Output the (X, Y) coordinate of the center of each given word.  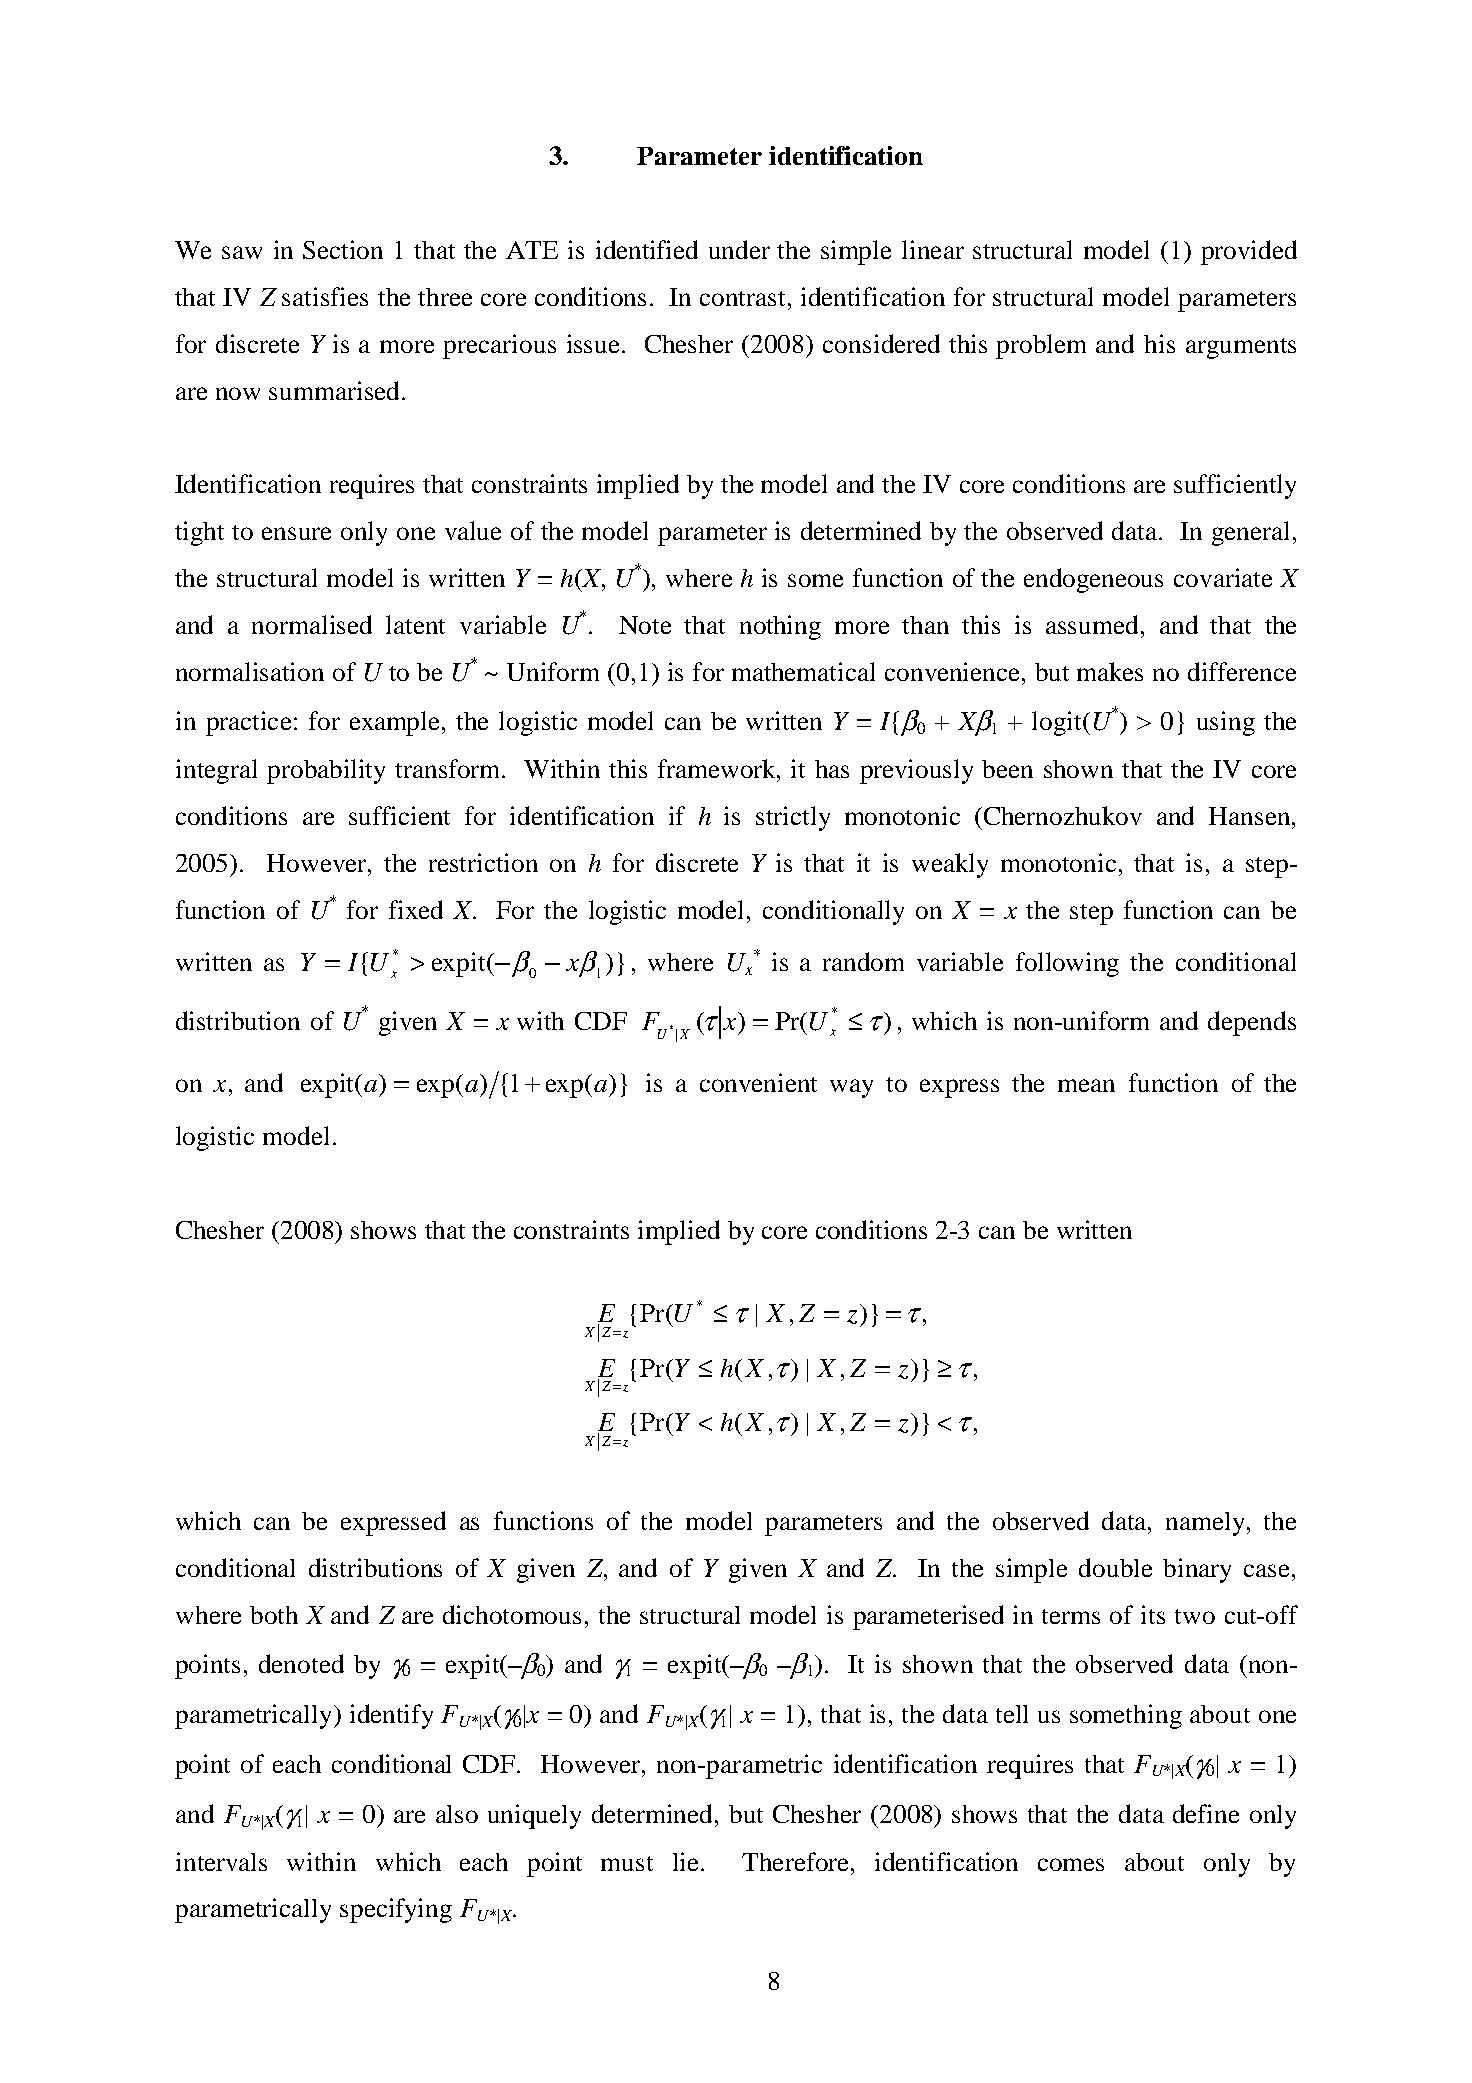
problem (1041, 346)
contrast (744, 298)
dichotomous (512, 1614)
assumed (1094, 624)
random (863, 961)
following (1067, 964)
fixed (416, 909)
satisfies (325, 296)
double (1115, 1567)
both (274, 1615)
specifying (396, 1910)
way (851, 1088)
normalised (312, 624)
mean (1086, 1085)
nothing (780, 627)
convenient (758, 1082)
